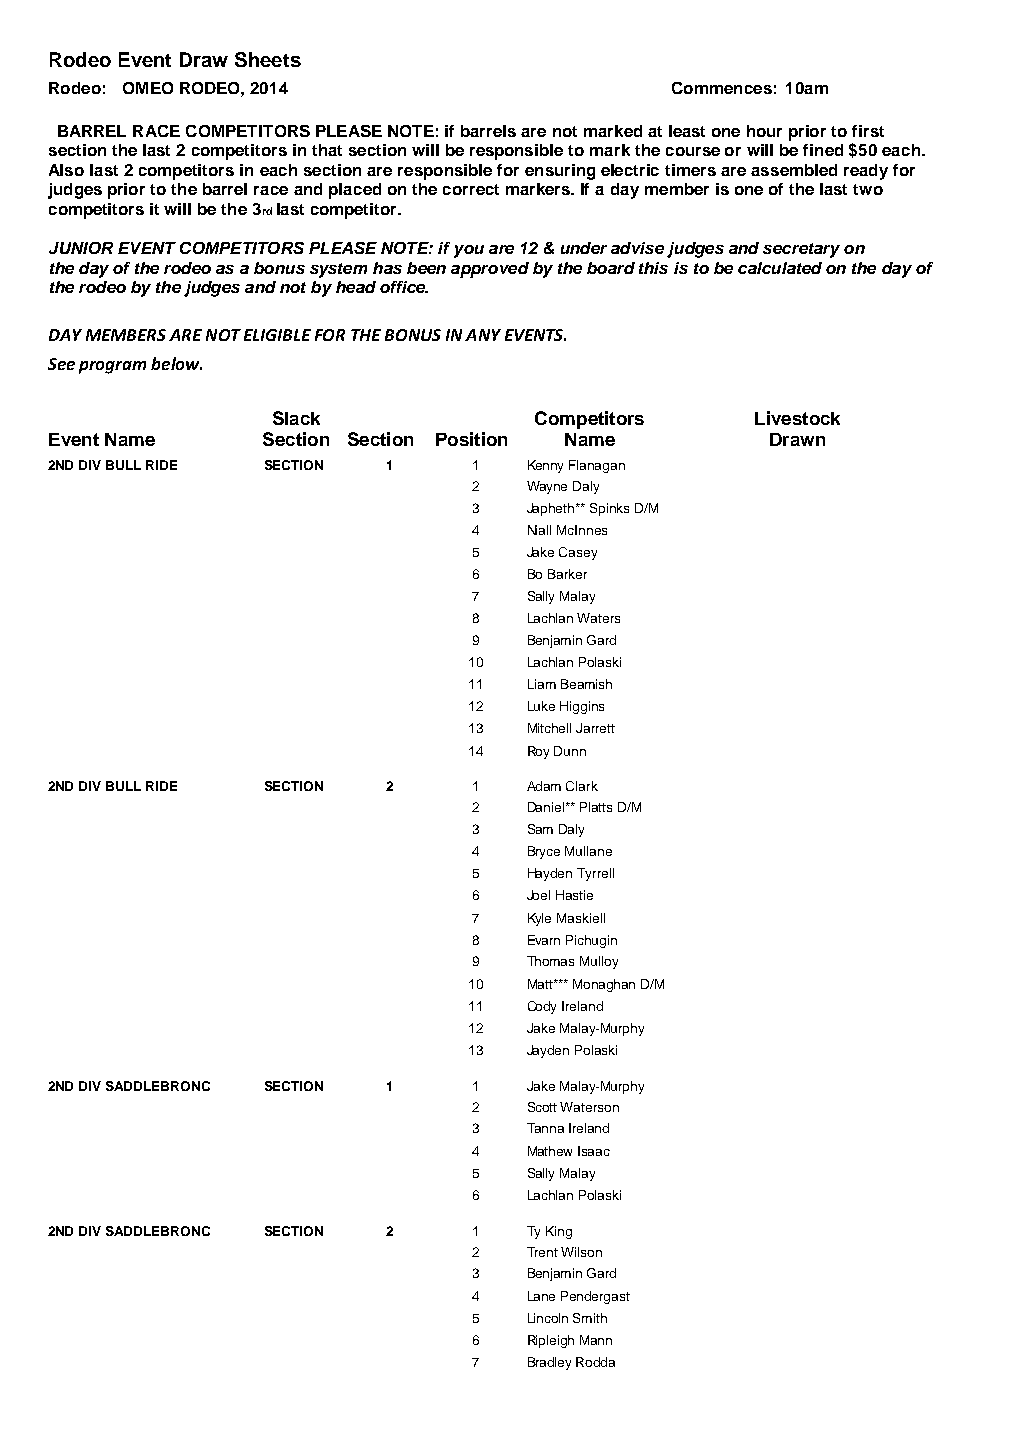 Image resolution: width=1012 pixels, height=1432 pixels. I want to click on Joel, so click(538, 895).
